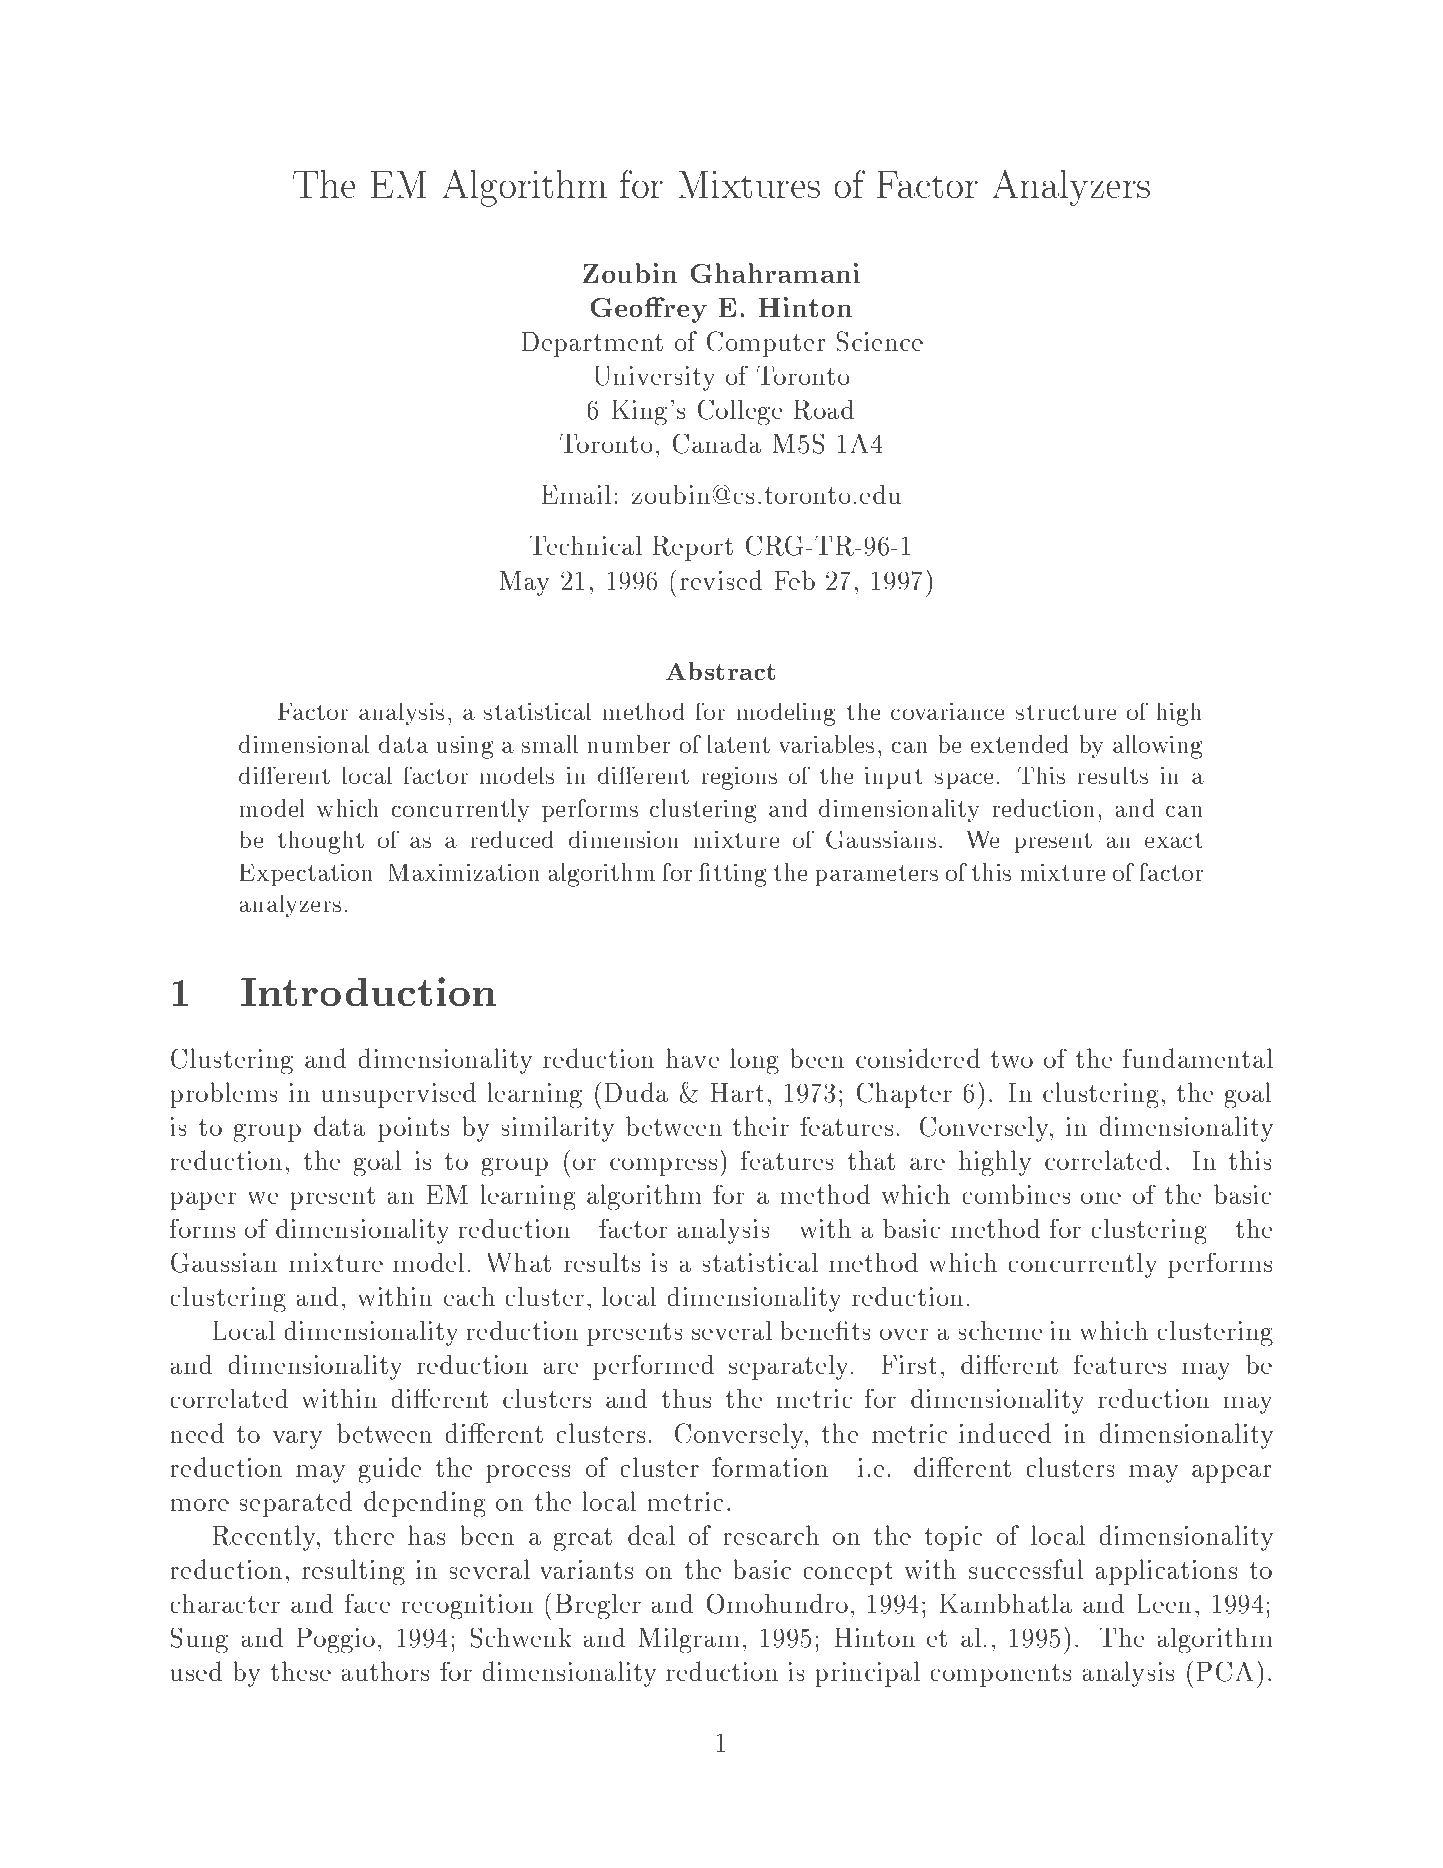 The image size is (1443, 1868). I want to click on Science, so click(880, 341).
